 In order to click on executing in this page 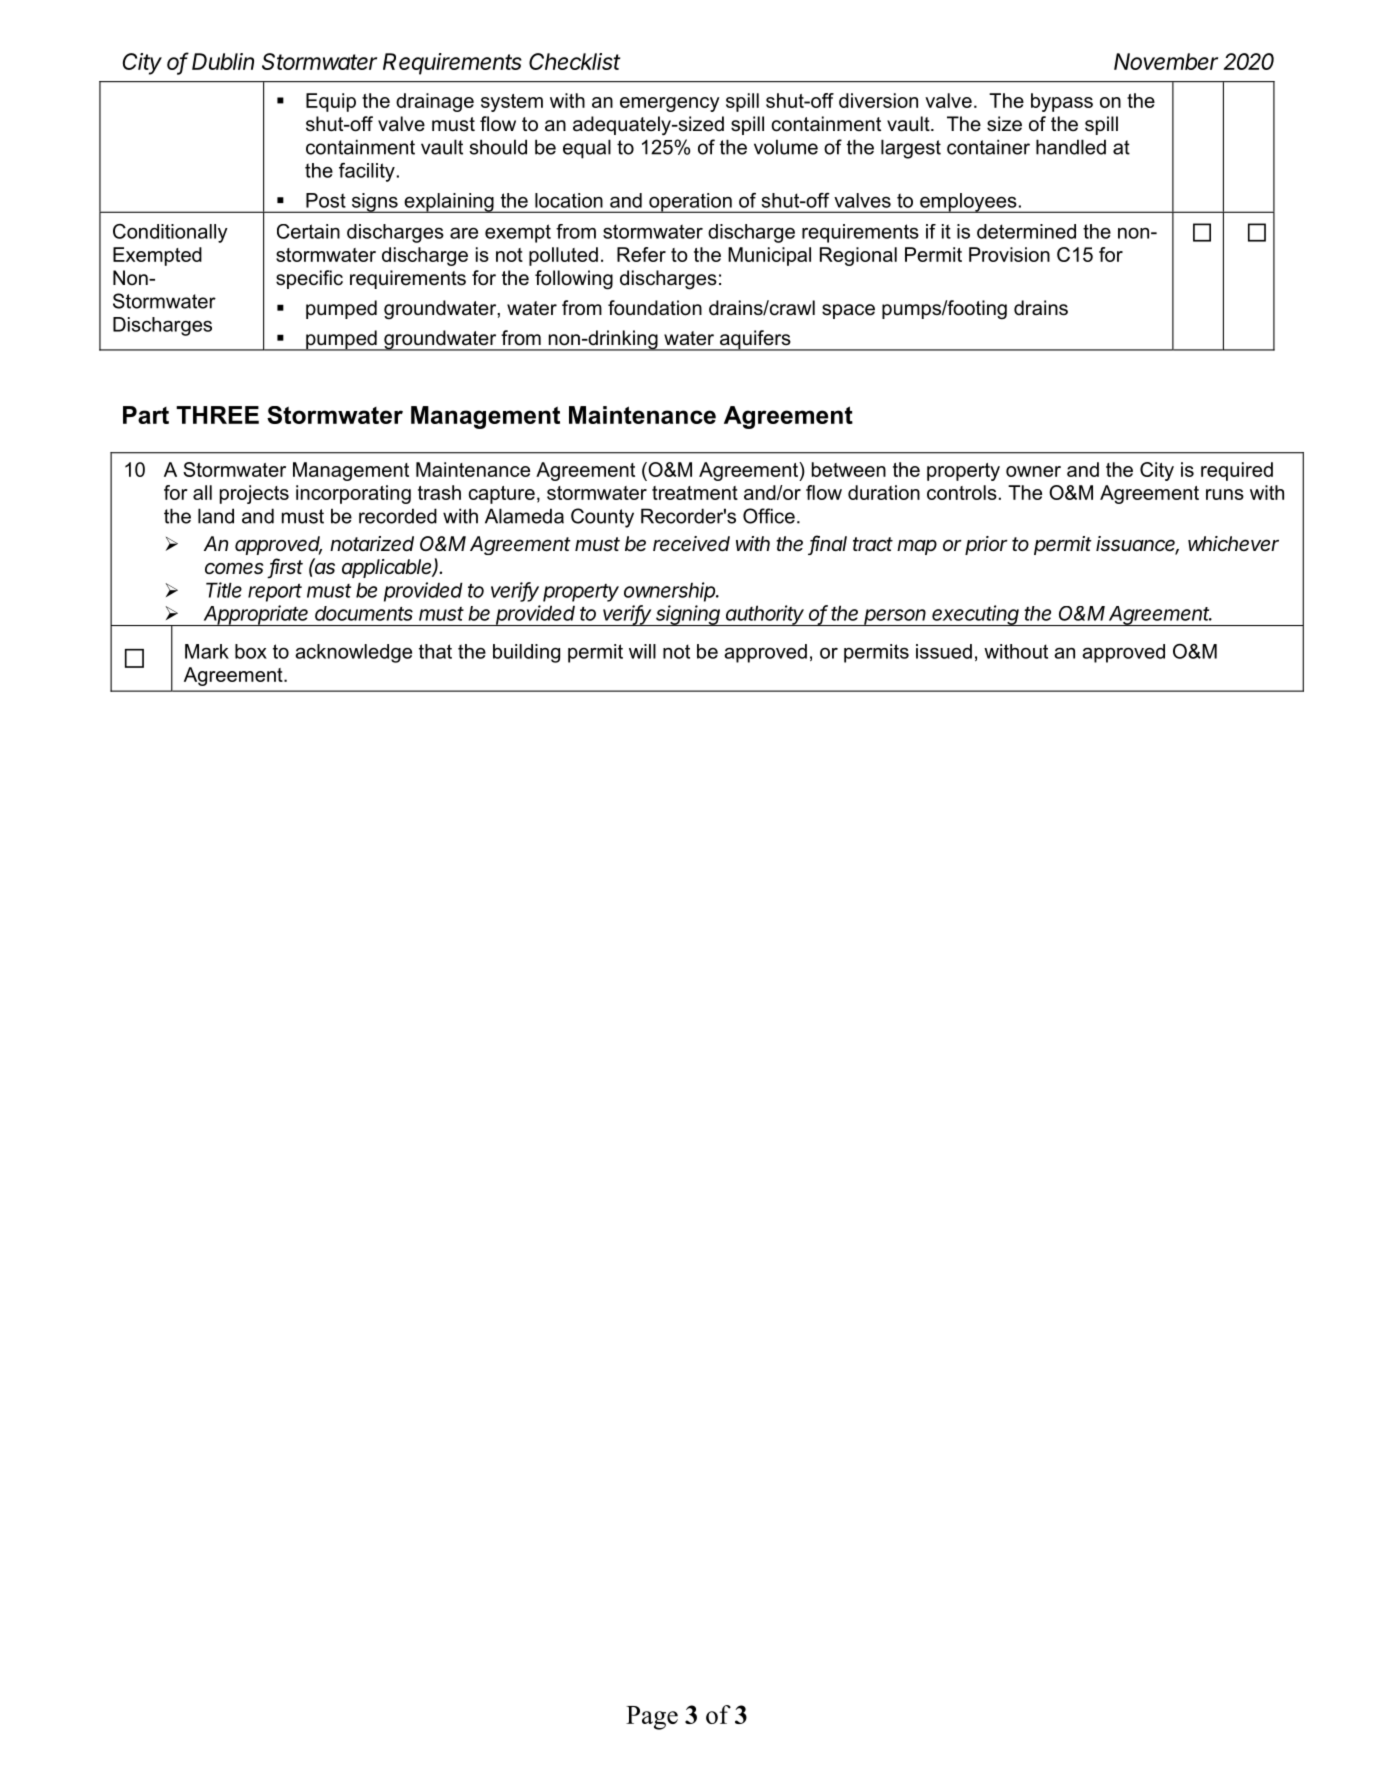, I will do `click(976, 615)`.
